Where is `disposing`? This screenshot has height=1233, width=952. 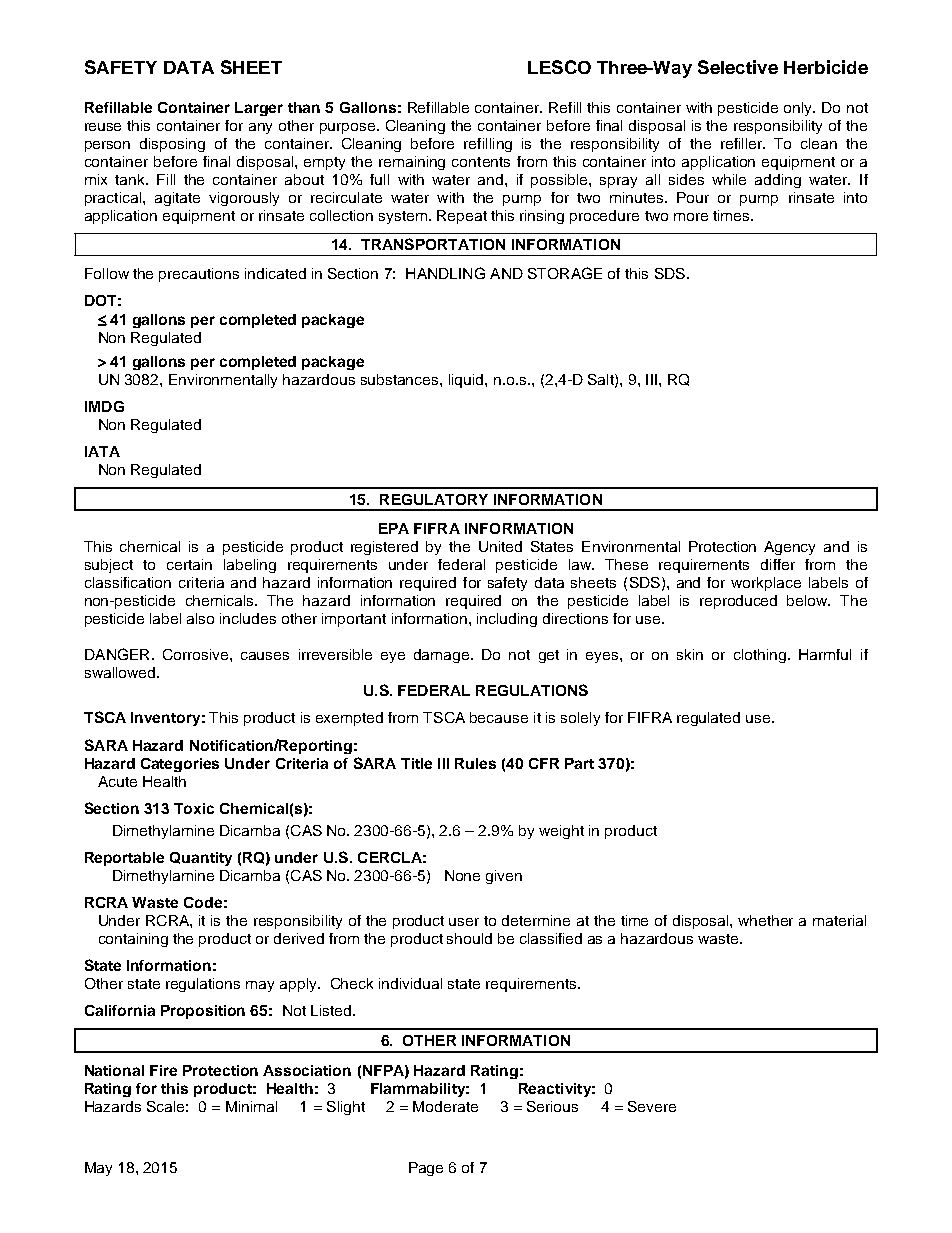
disposing is located at coordinates (172, 145).
